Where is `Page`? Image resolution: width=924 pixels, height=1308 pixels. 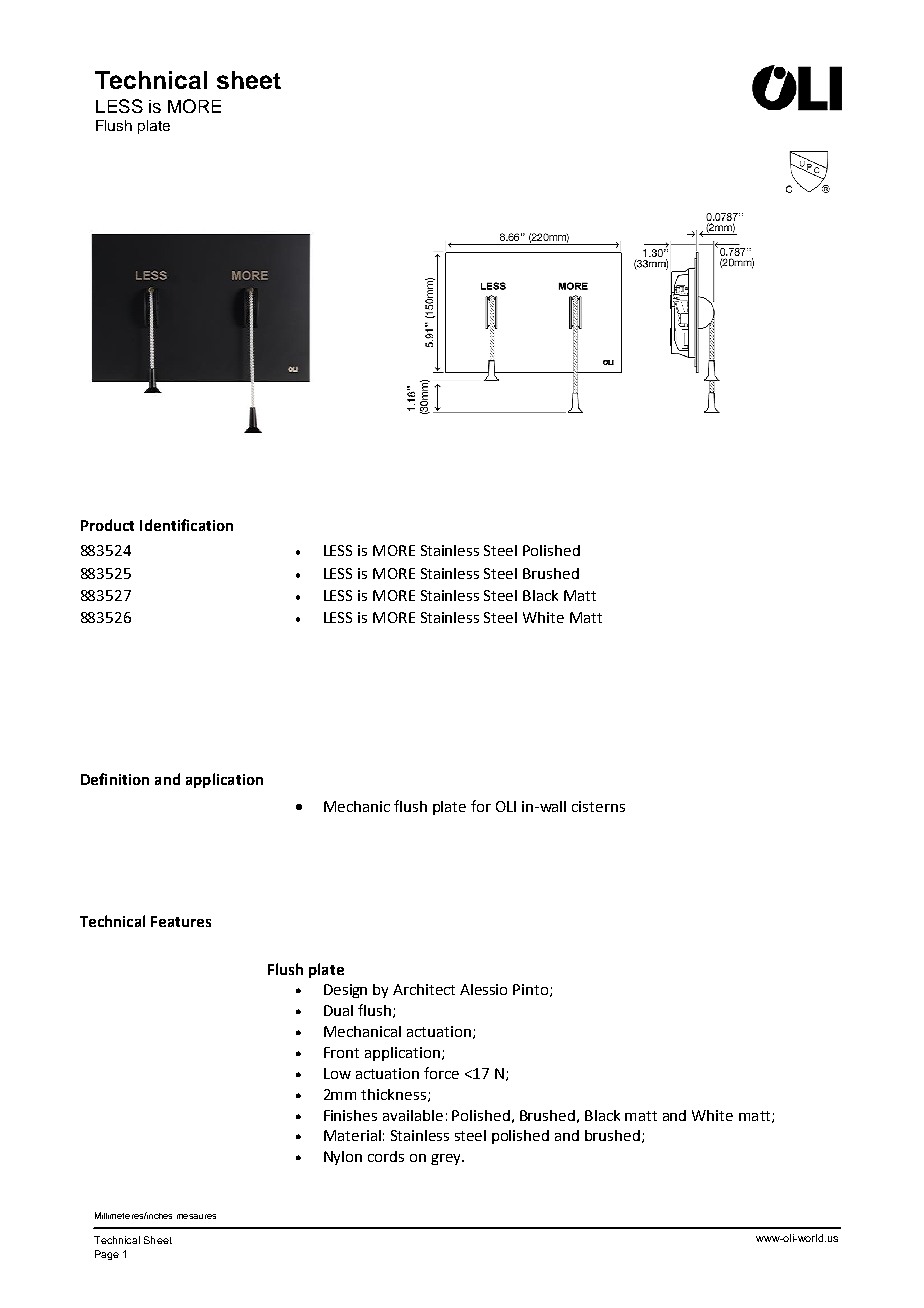
Page is located at coordinates (107, 1255).
